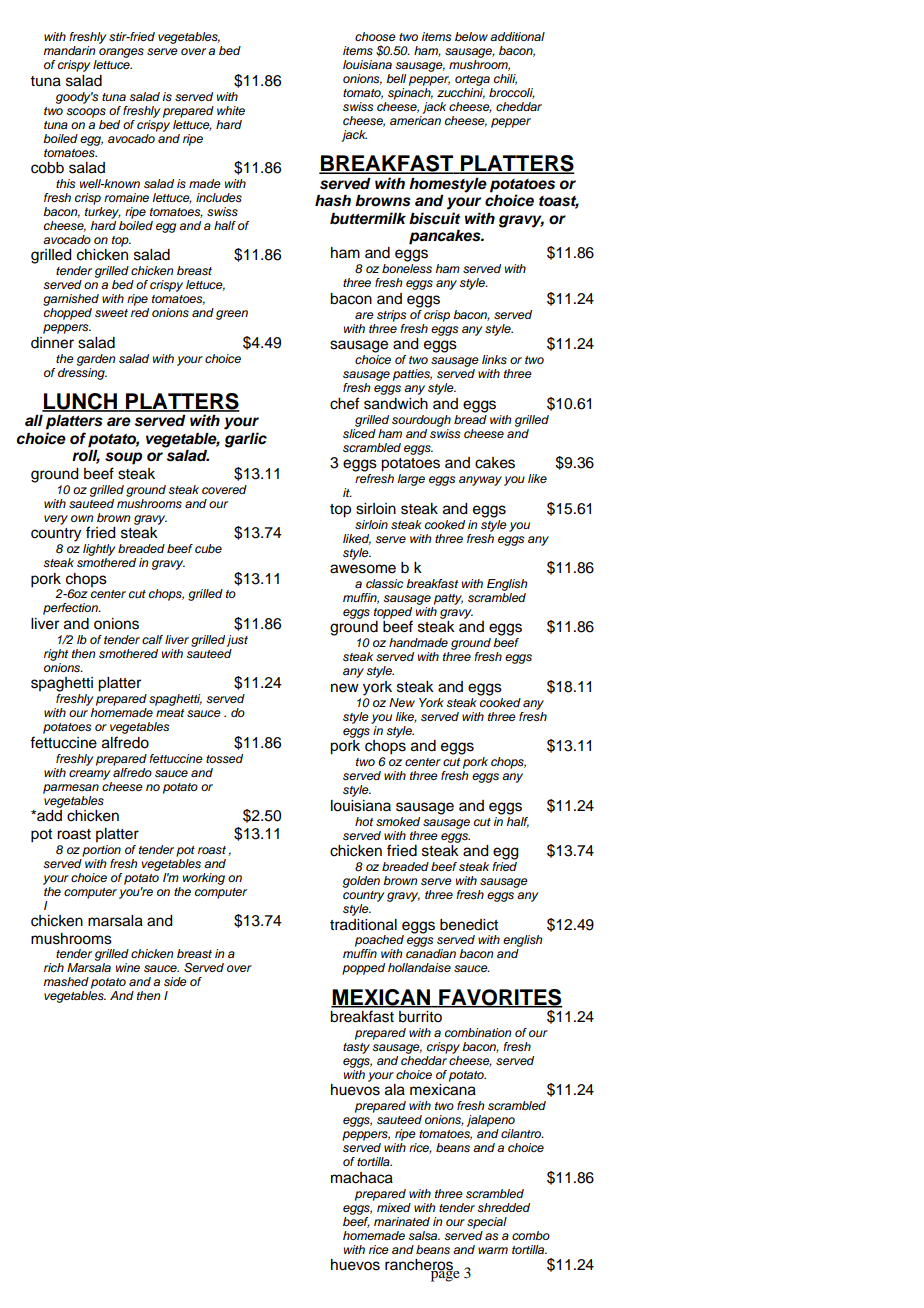 Image resolution: width=924 pixels, height=1308 pixels. I want to click on chili, so click(505, 79).
